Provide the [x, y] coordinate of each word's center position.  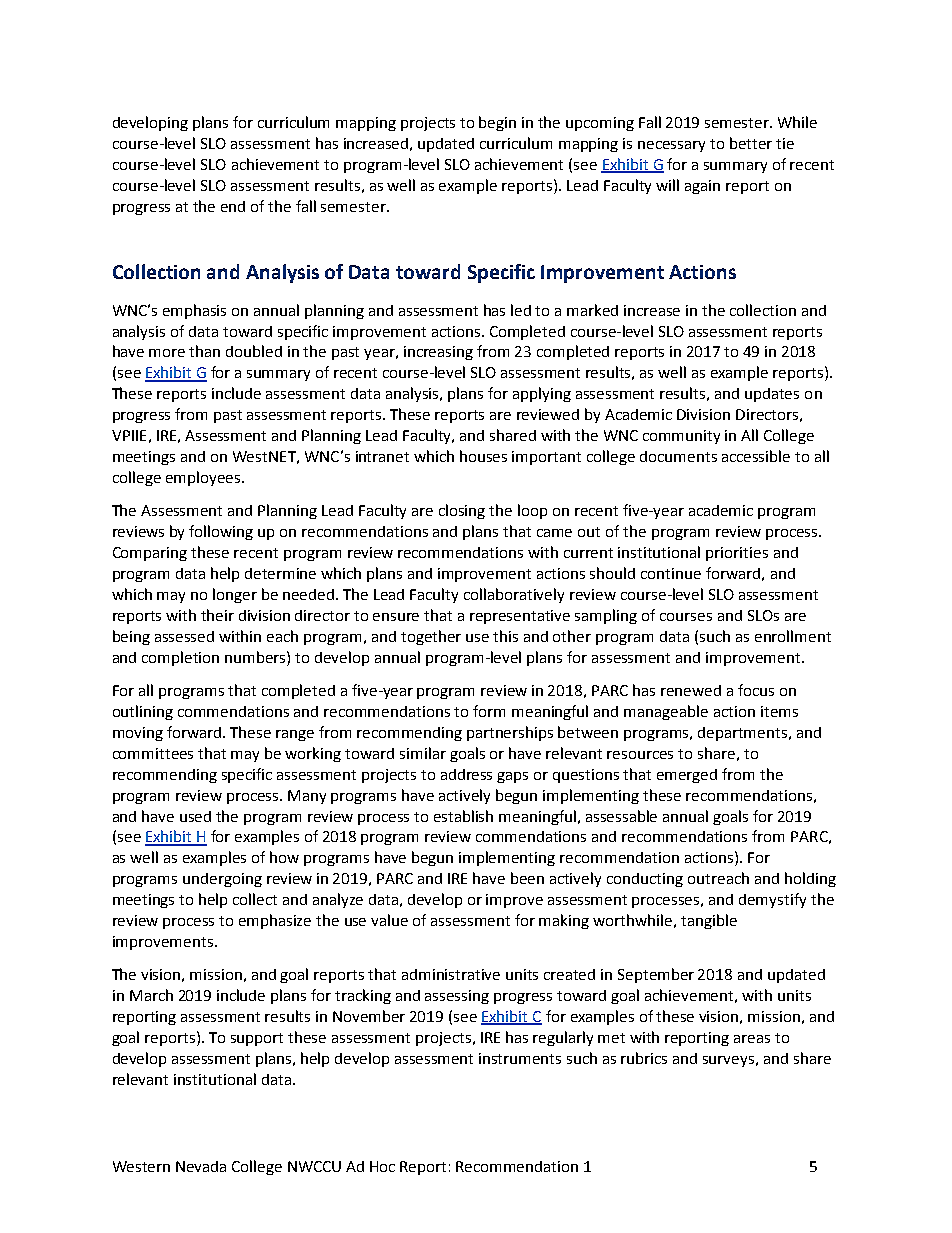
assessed [184, 636]
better [751, 143]
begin [497, 123]
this [505, 636]
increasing [438, 353]
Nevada [201, 1166]
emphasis [194, 311]
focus [756, 690]
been [527, 878]
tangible [709, 921]
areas [752, 1039]
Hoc [382, 1166]
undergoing [222, 880]
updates [772, 395]
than [204, 351]
